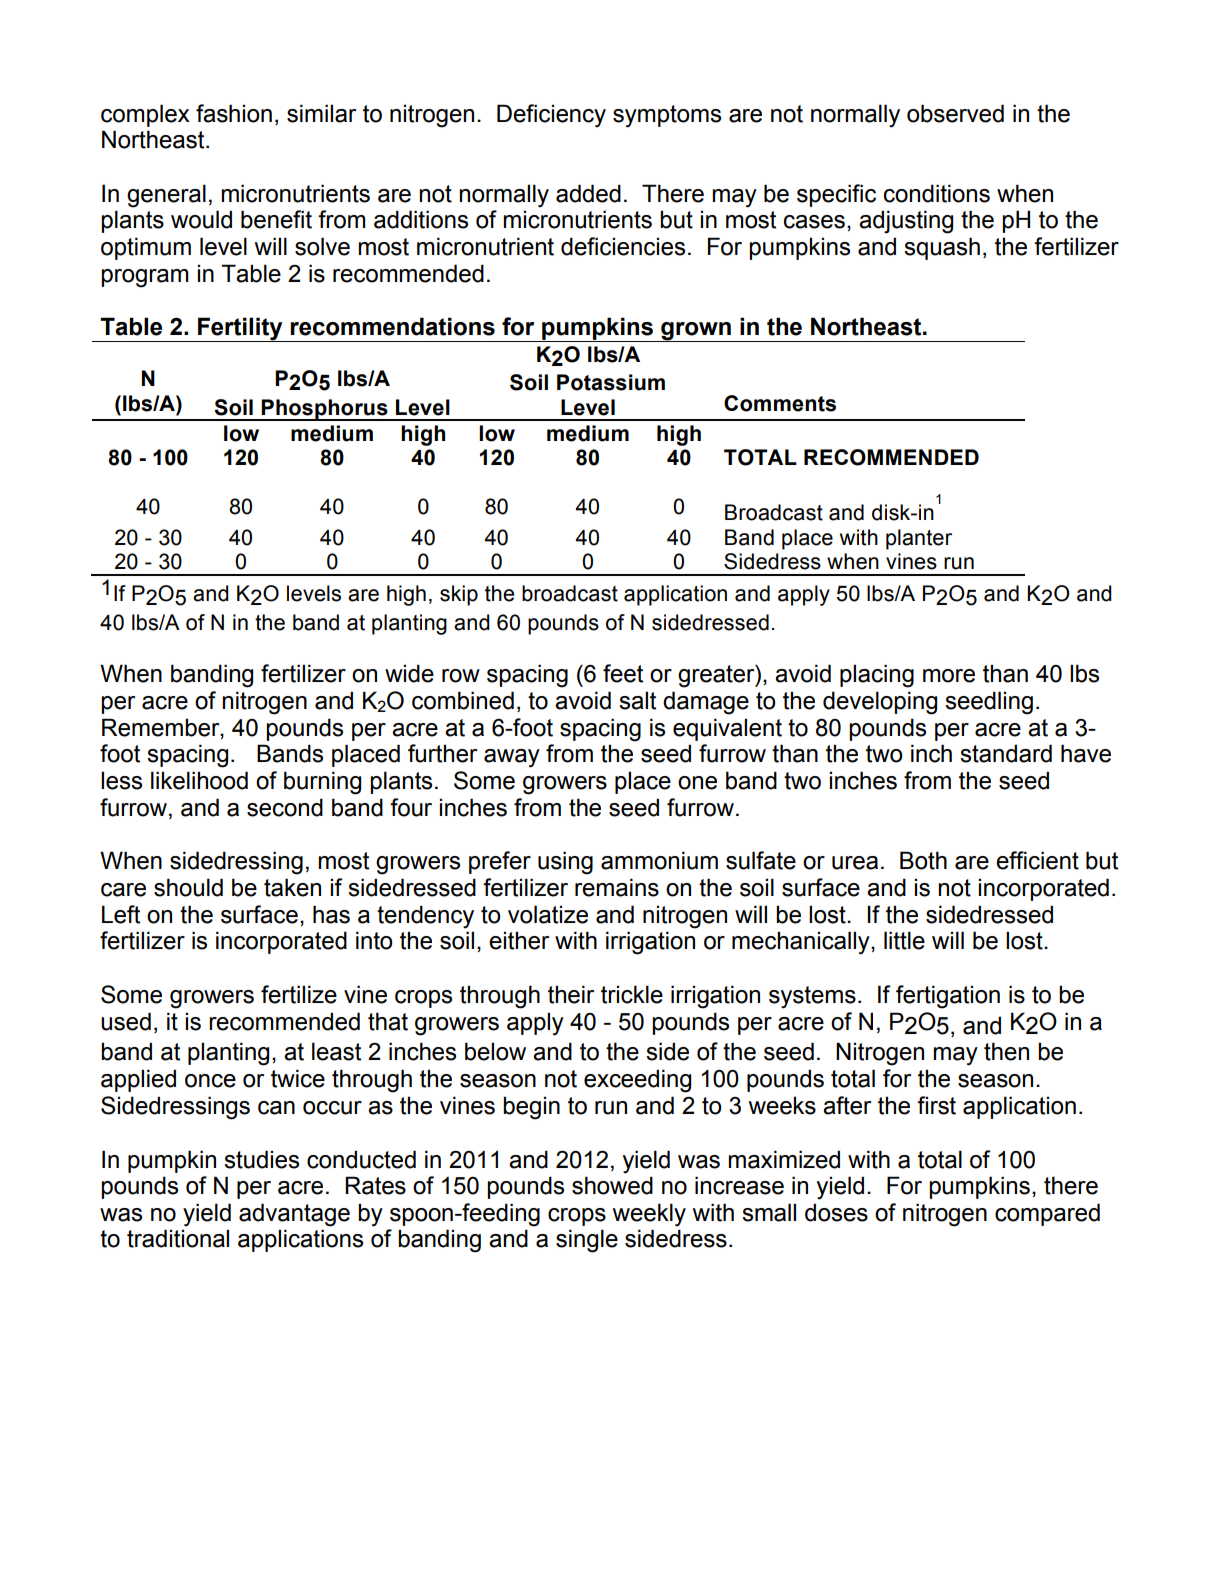 This screenshot has height=1579, width=1221. I want to click on fashion, so click(234, 113).
